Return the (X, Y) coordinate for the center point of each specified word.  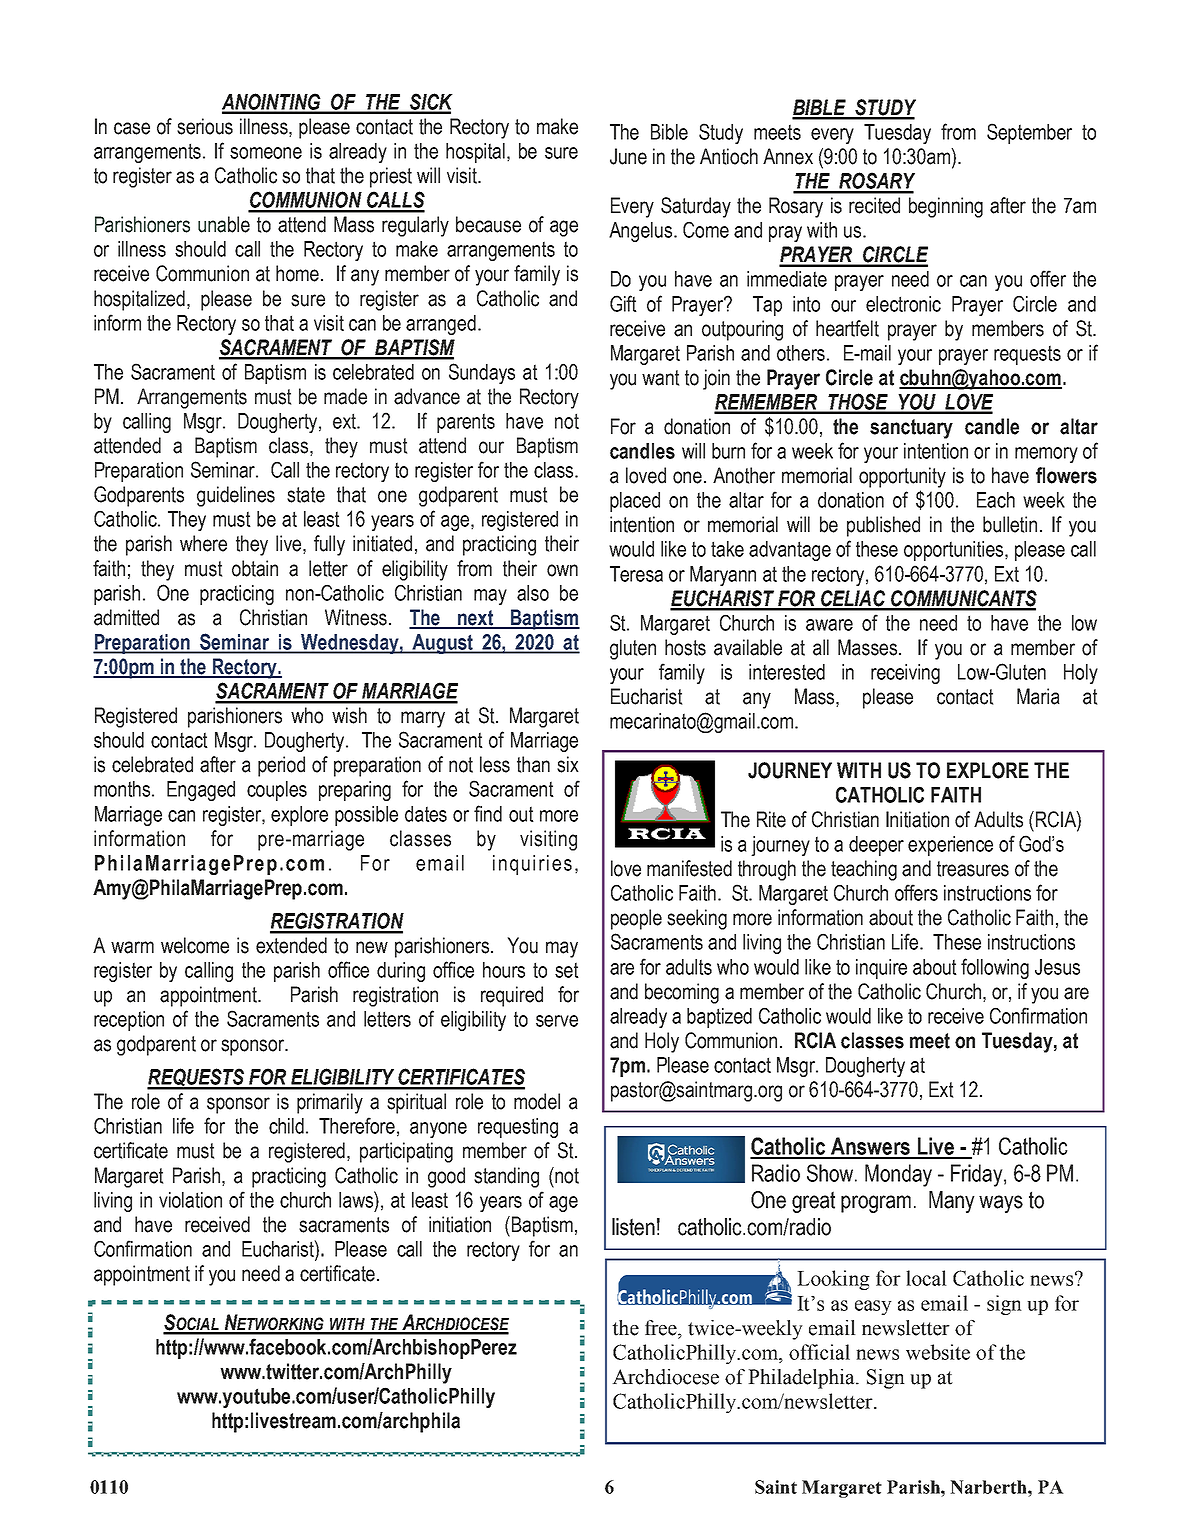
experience (950, 846)
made (345, 396)
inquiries (532, 865)
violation (190, 1200)
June (628, 156)
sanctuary (911, 429)
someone (266, 153)
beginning (946, 207)
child (286, 1126)
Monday (898, 1175)
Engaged (201, 791)
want (660, 378)
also (533, 593)
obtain (255, 568)
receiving (905, 674)
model (537, 1101)
